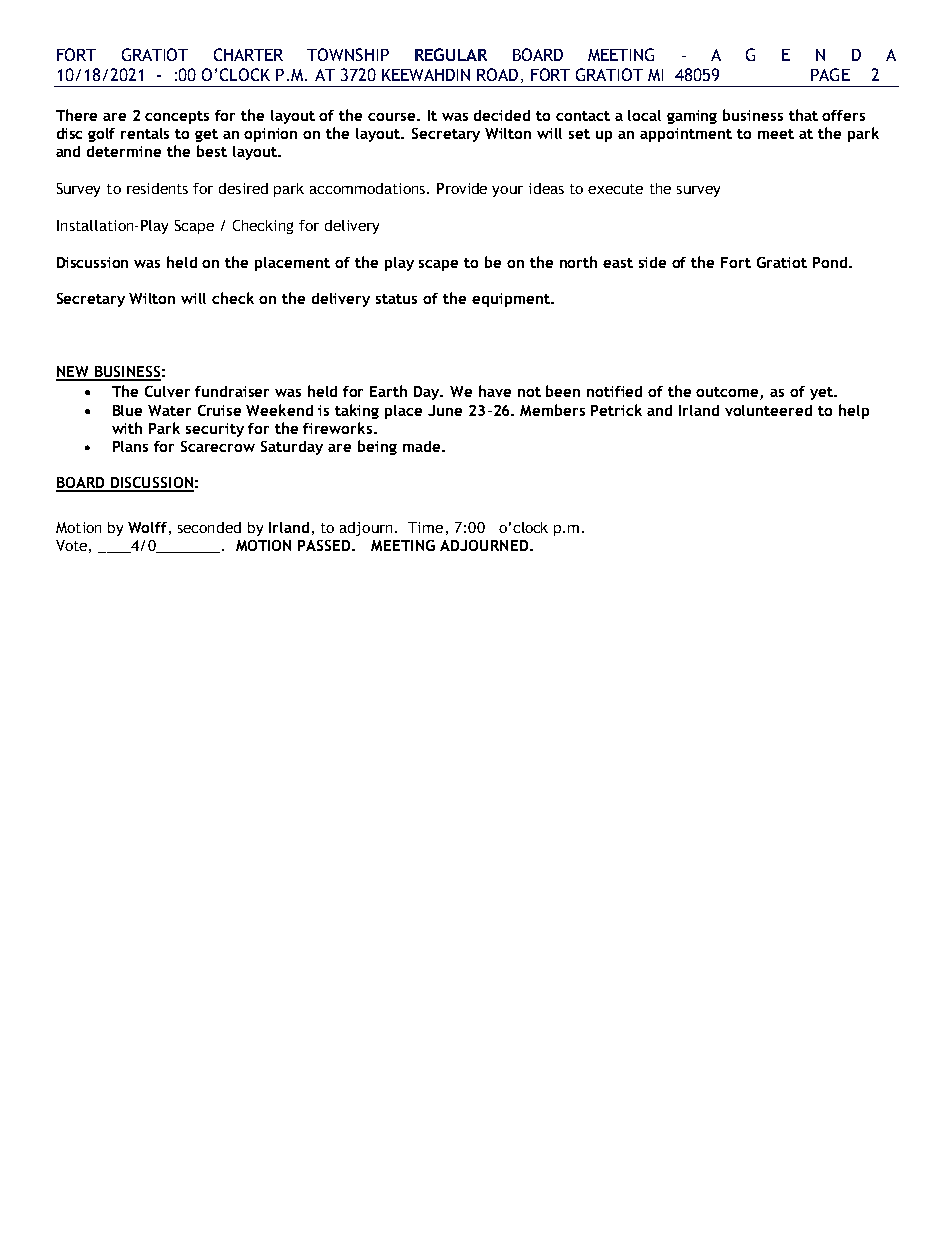 This screenshot has width=952, height=1233. I want to click on Time, so click(425, 527).
